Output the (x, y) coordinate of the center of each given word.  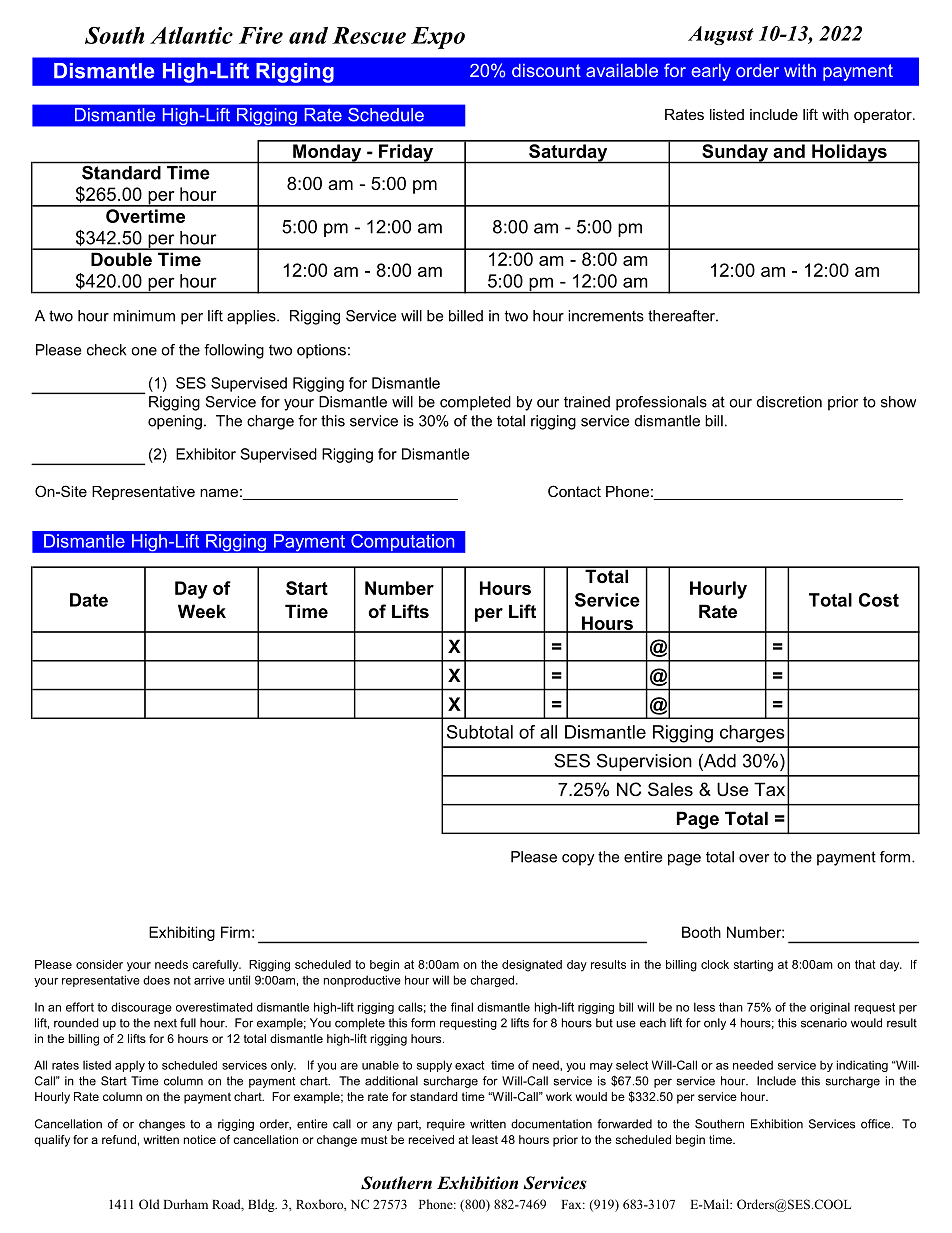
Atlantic (191, 35)
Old (149, 1204)
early (711, 72)
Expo (438, 38)
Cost (879, 600)
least (485, 1139)
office (877, 1124)
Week (202, 611)
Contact (574, 491)
